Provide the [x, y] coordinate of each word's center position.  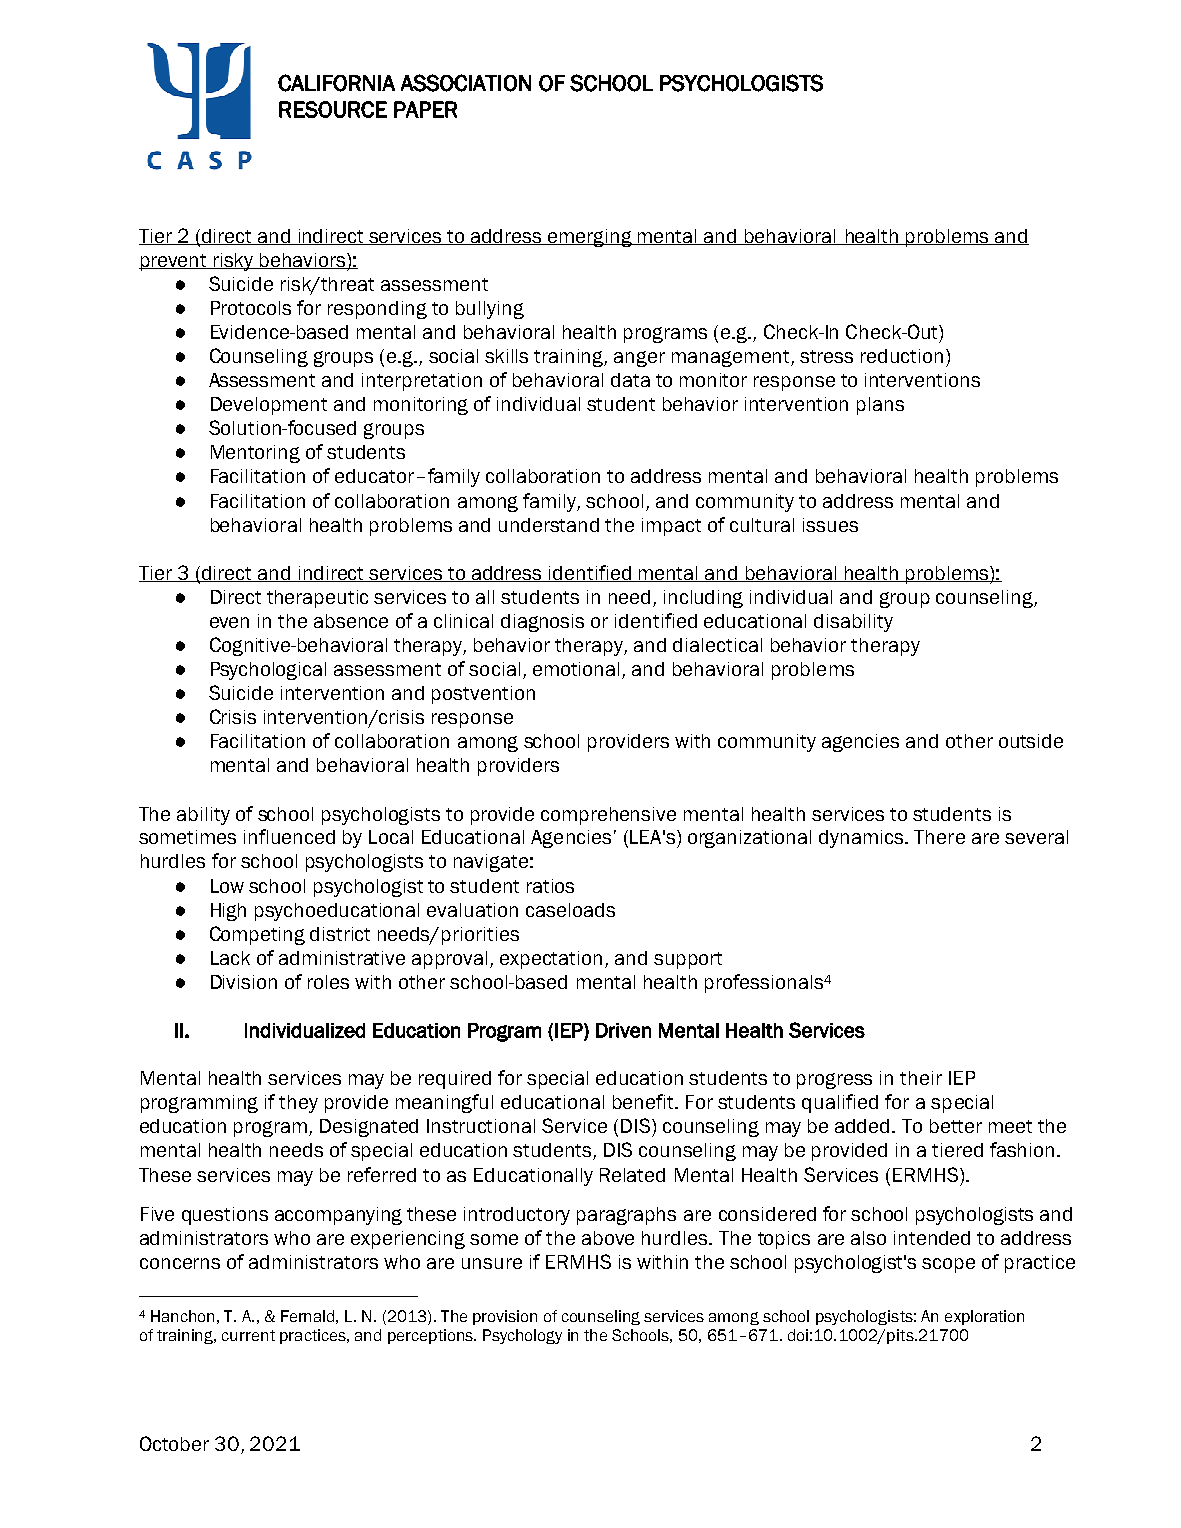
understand [549, 525]
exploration [984, 1317]
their [921, 1078]
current [248, 1335]
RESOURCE [333, 109]
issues [830, 525]
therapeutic [317, 599]
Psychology [522, 1336]
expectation [551, 960]
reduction [902, 356]
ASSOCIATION [466, 83]
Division [244, 982]
